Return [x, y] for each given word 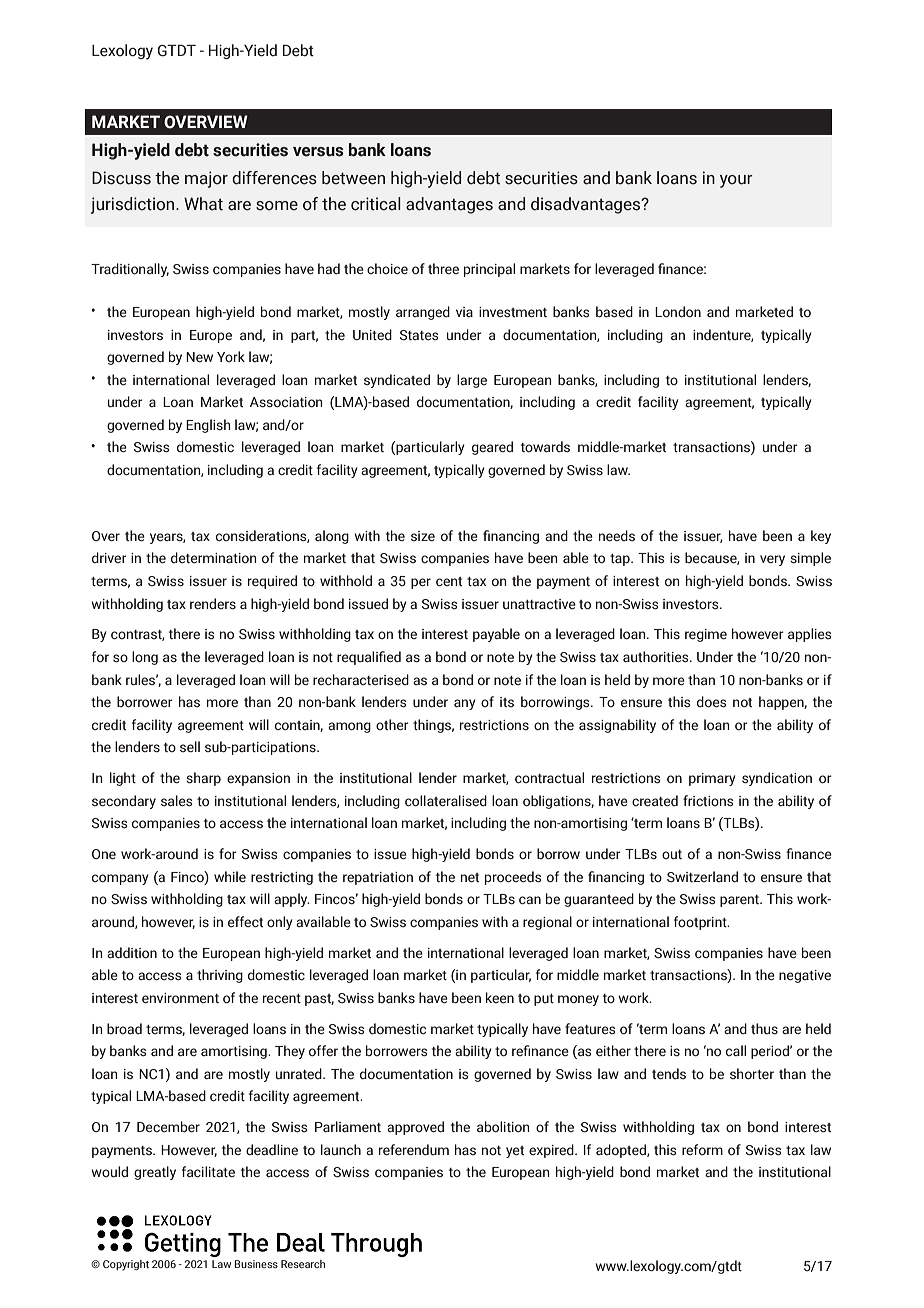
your [736, 181]
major [206, 179]
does [712, 702]
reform [702, 1149]
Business [256, 1264]
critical [376, 204]
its [507, 702]
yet [515, 1152]
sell [190, 746]
